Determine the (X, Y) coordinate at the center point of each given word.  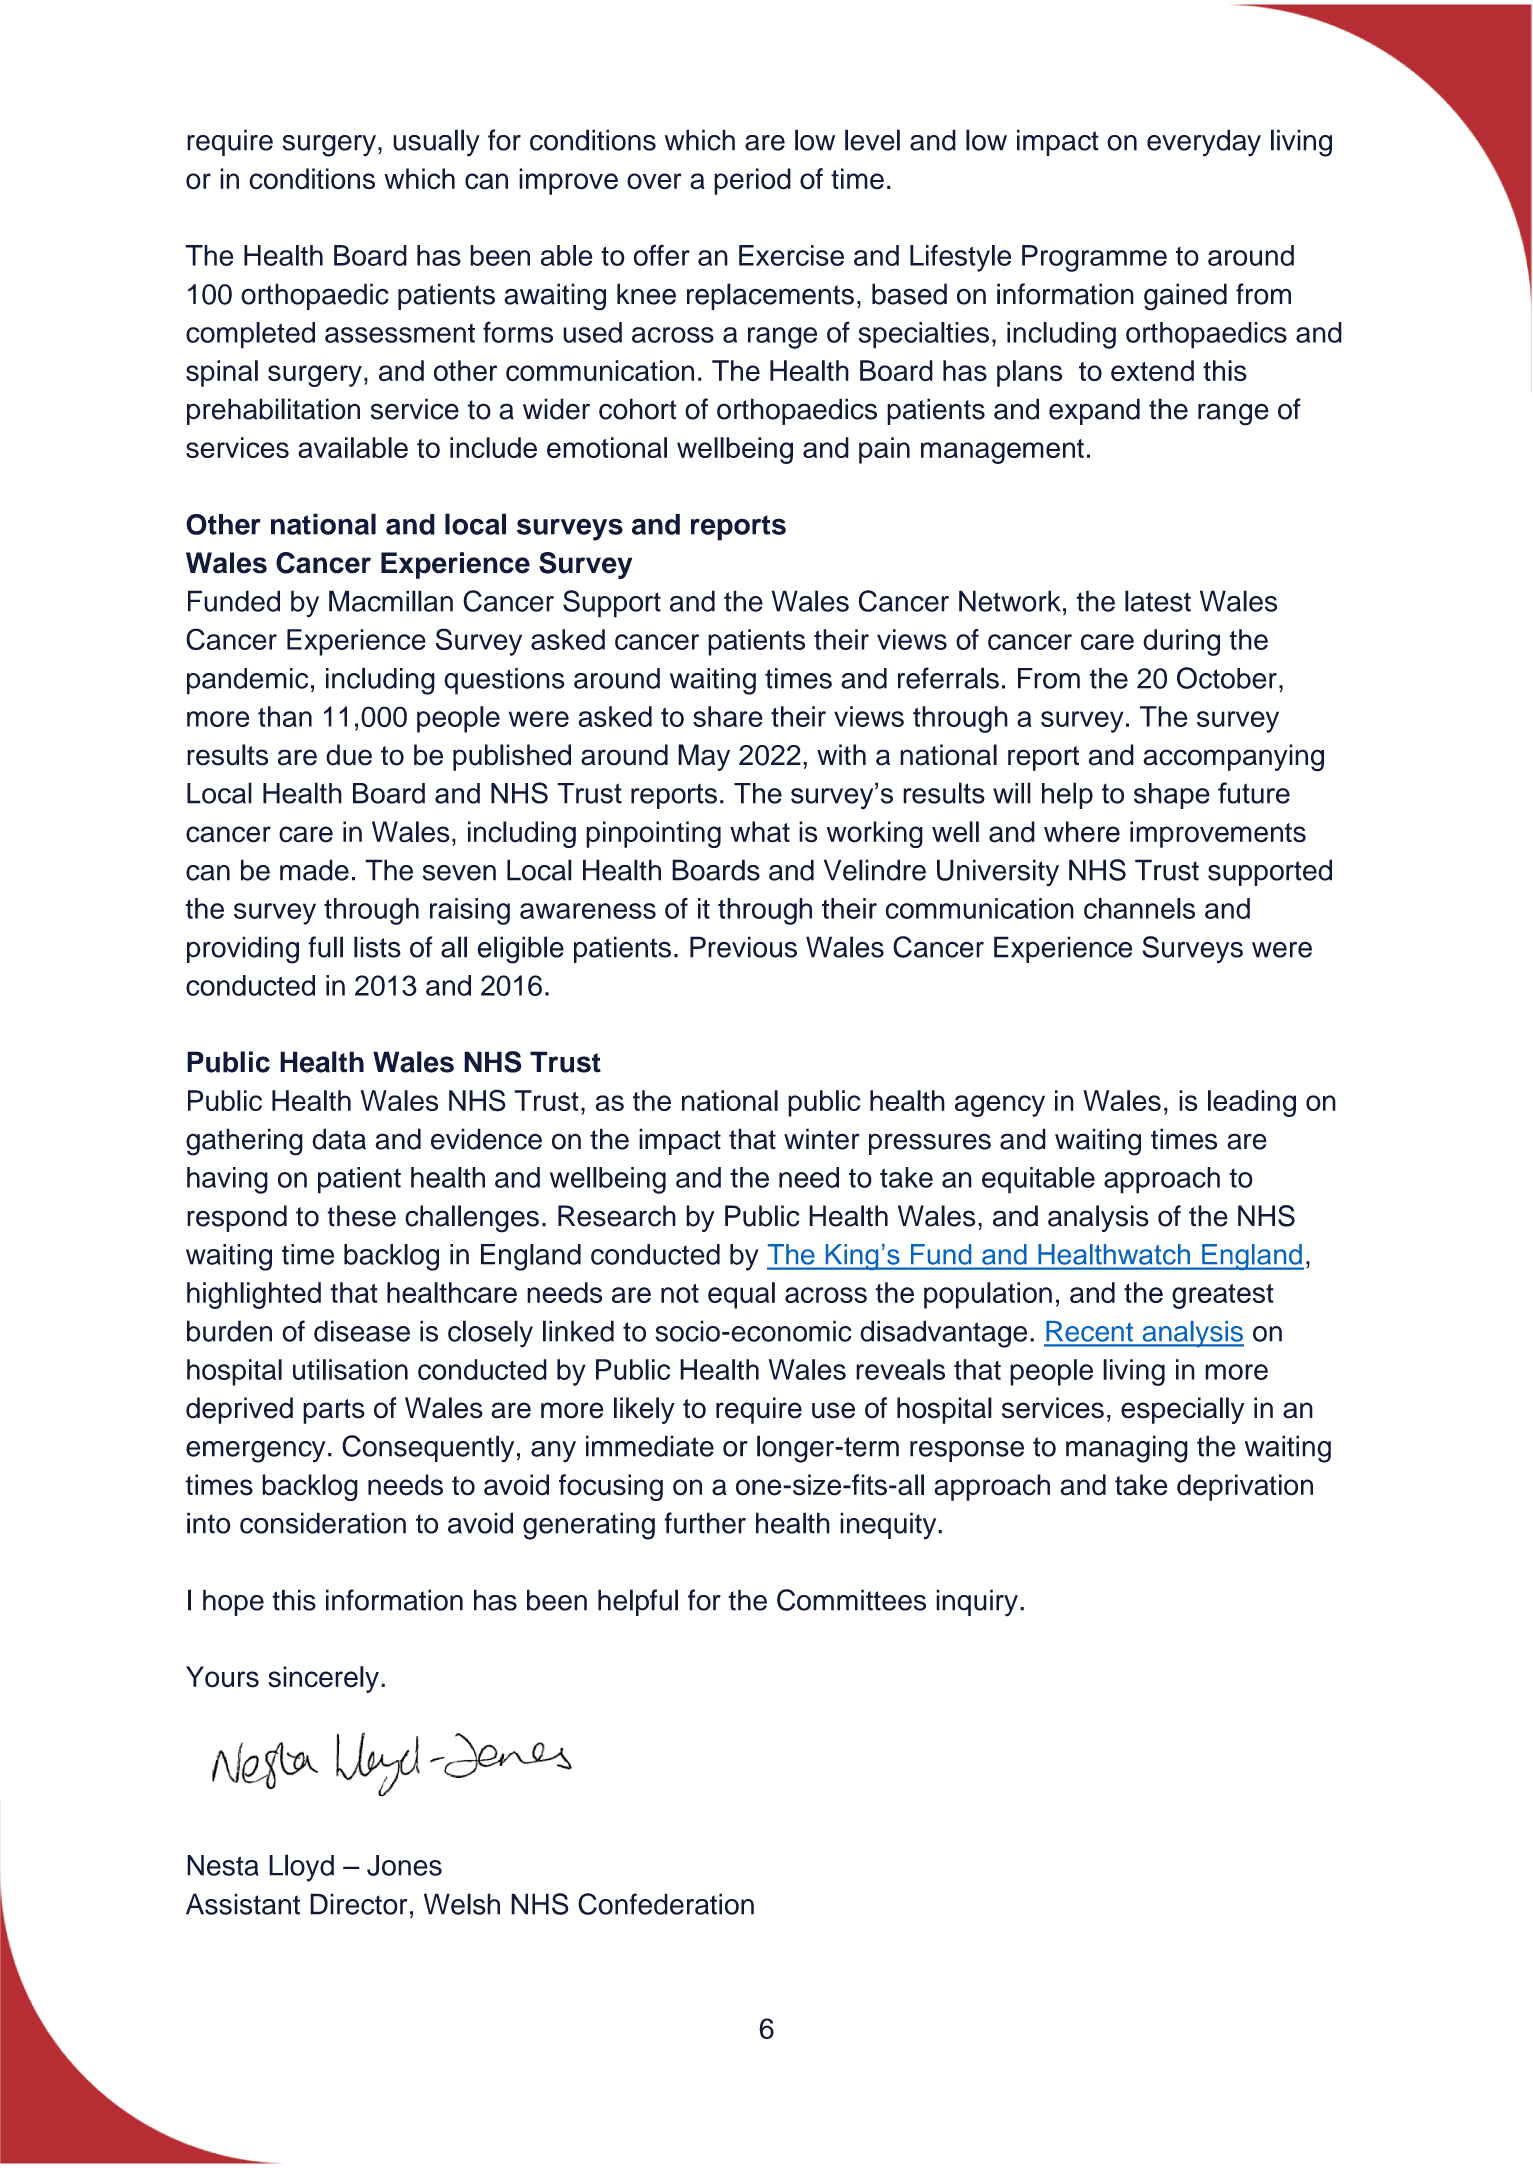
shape (1172, 796)
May (704, 757)
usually (436, 143)
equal (741, 1295)
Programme (1094, 258)
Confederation (666, 1904)
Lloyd (301, 1868)
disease (362, 1331)
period (752, 181)
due (349, 755)
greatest (1223, 1296)
